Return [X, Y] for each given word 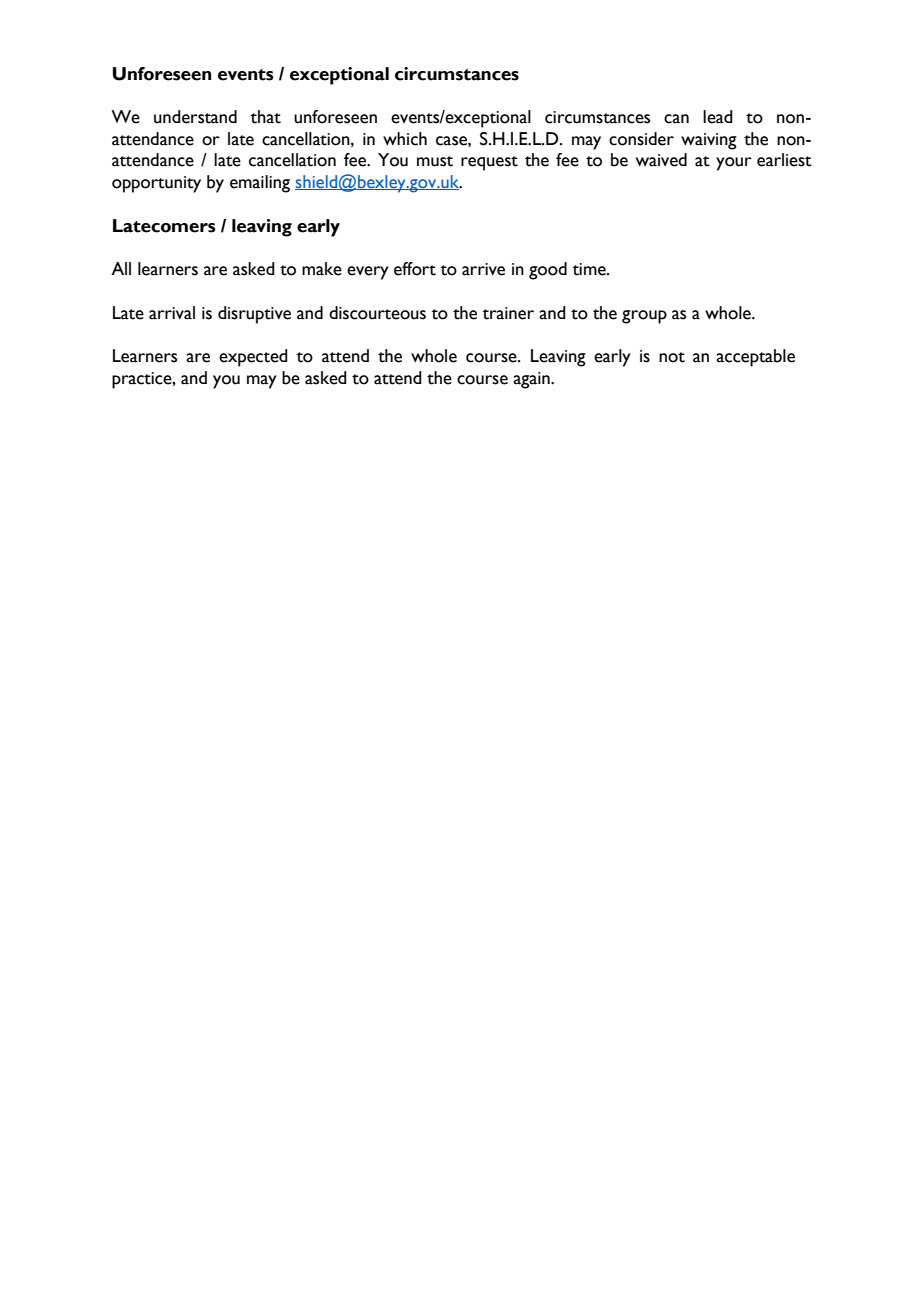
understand [195, 117]
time [590, 269]
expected [253, 358]
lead [718, 117]
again [532, 380]
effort [415, 269]
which [405, 139]
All [121, 268]
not [672, 357]
